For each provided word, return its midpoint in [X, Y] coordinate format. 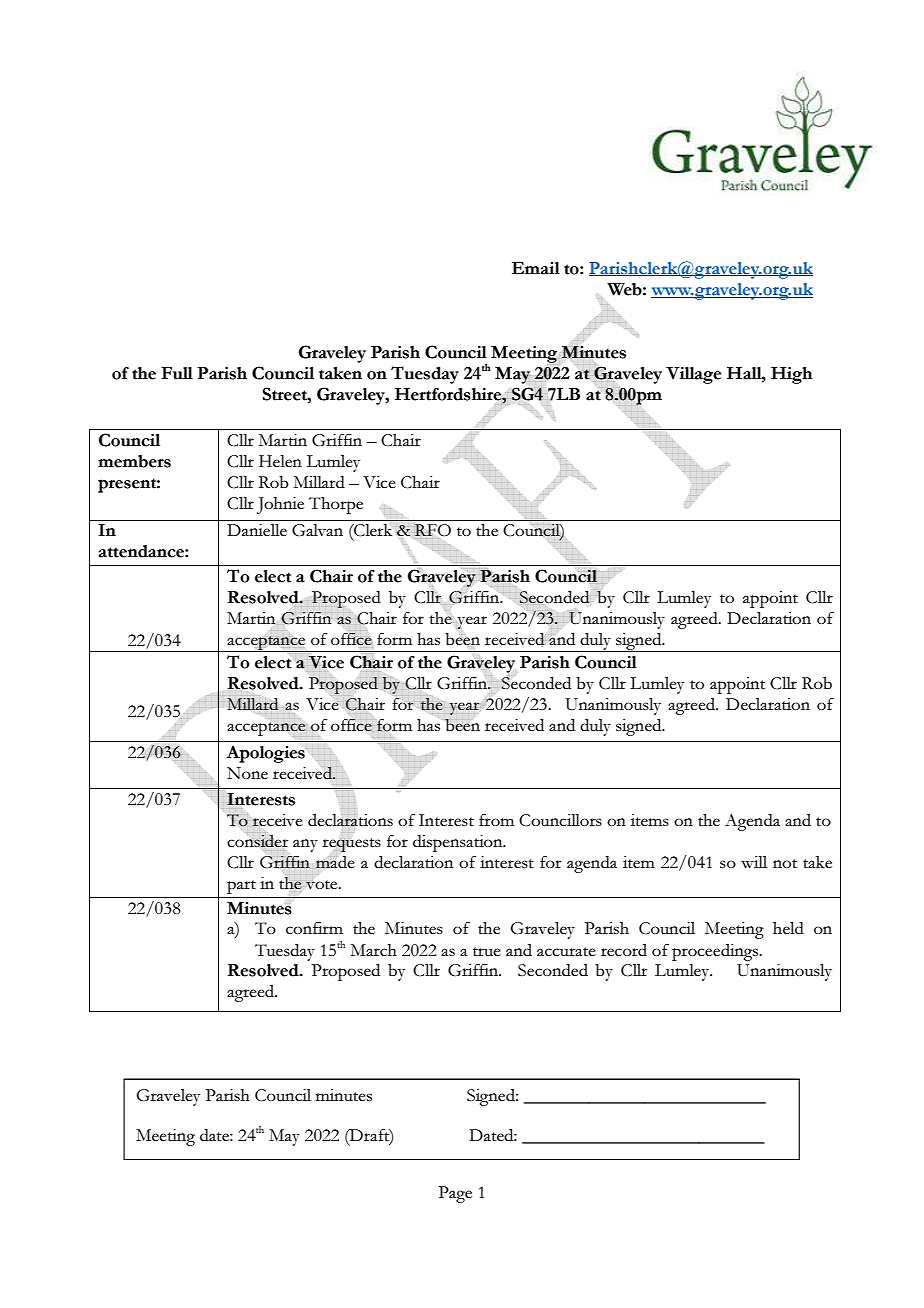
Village [693, 375]
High [792, 375]
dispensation [459, 843]
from [496, 820]
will [754, 862]
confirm [314, 928]
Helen [280, 461]
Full [177, 373]
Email [536, 268]
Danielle [257, 530]
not [785, 863]
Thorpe [336, 505]
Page [455, 1194]
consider [258, 840]
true [487, 951]
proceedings [716, 952]
